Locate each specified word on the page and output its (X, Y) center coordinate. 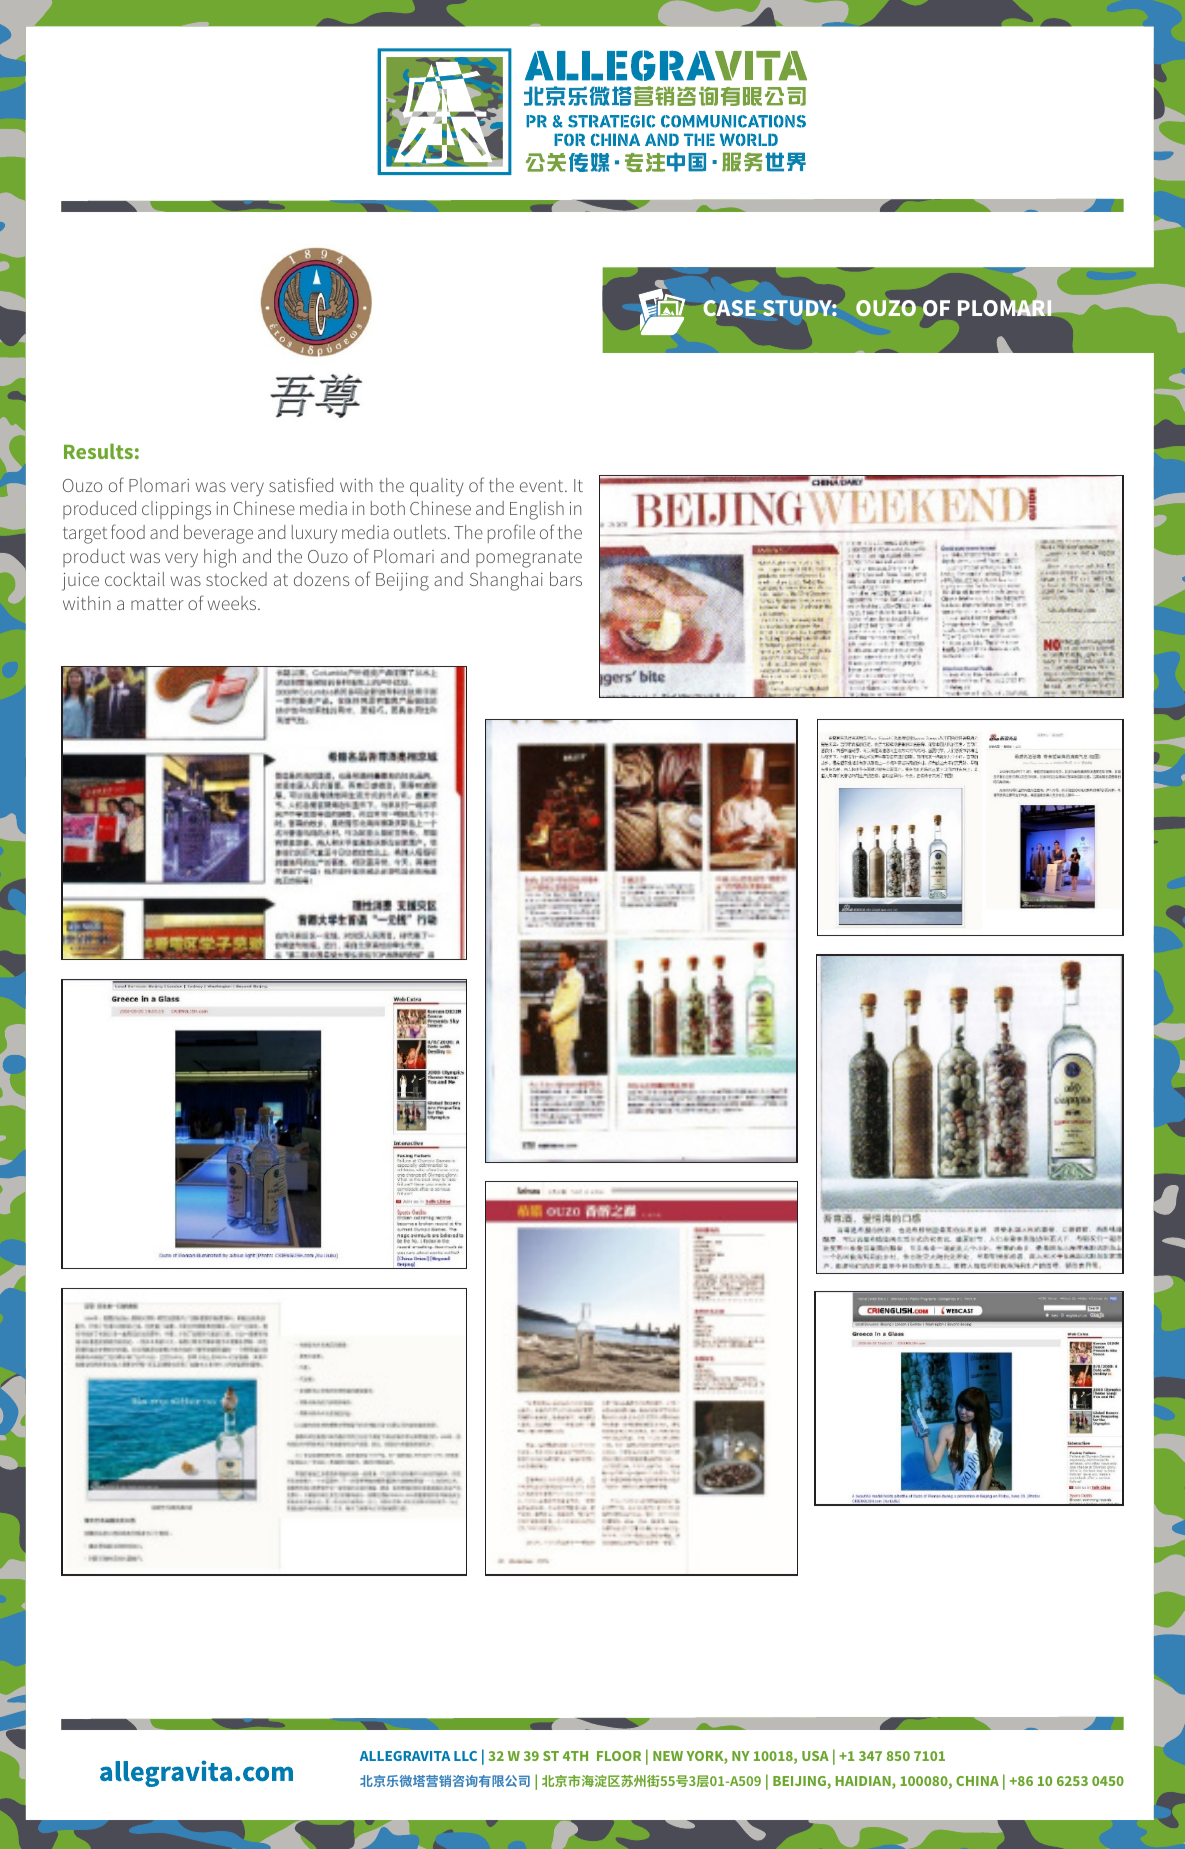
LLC (465, 1756)
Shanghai (506, 581)
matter (157, 604)
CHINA (977, 1781)
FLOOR (619, 1756)
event (543, 486)
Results (98, 451)
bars (566, 579)
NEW (668, 1756)
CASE (729, 308)
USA (815, 1756)
